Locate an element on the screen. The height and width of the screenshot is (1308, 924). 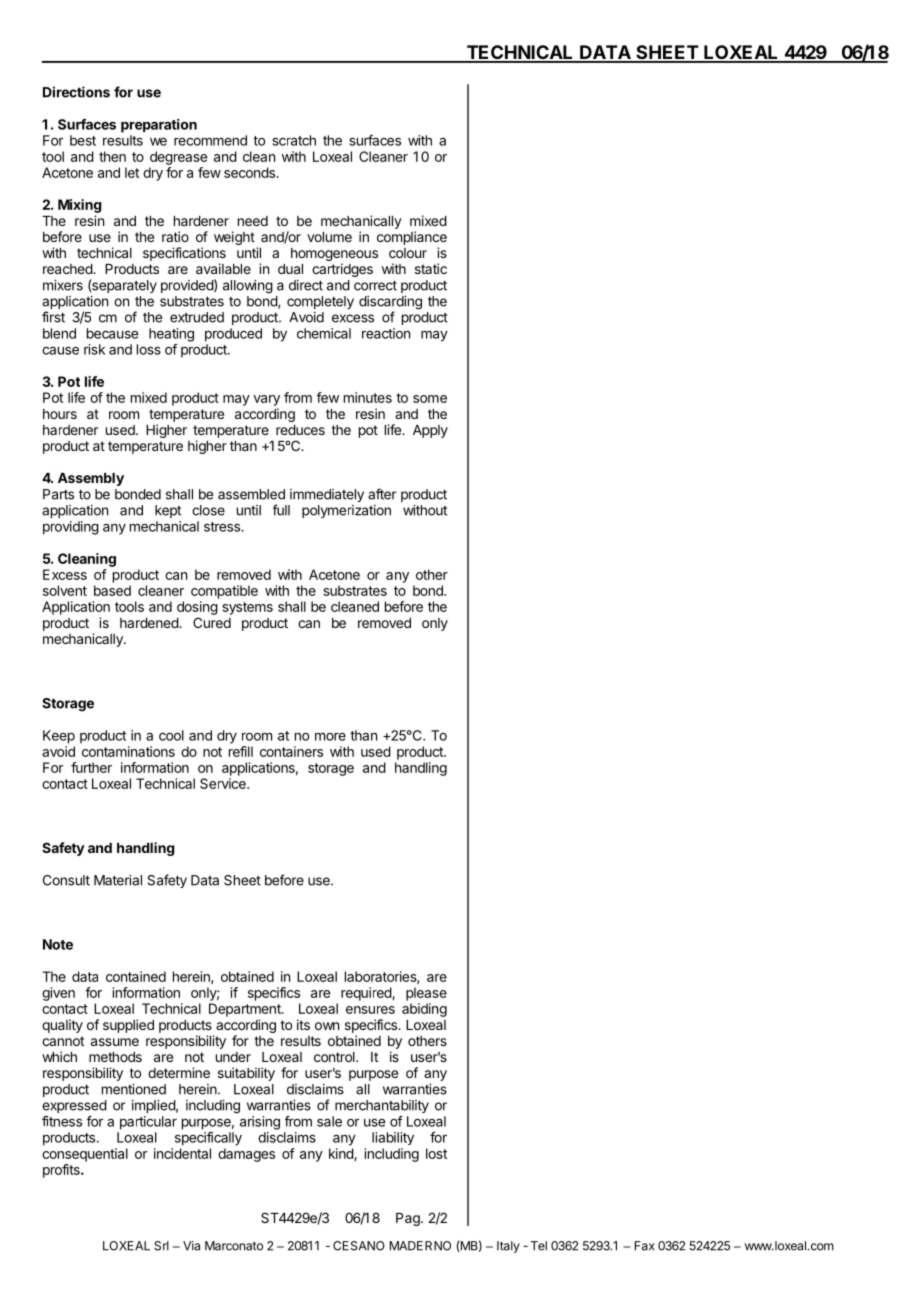
then is located at coordinates (112, 156).
